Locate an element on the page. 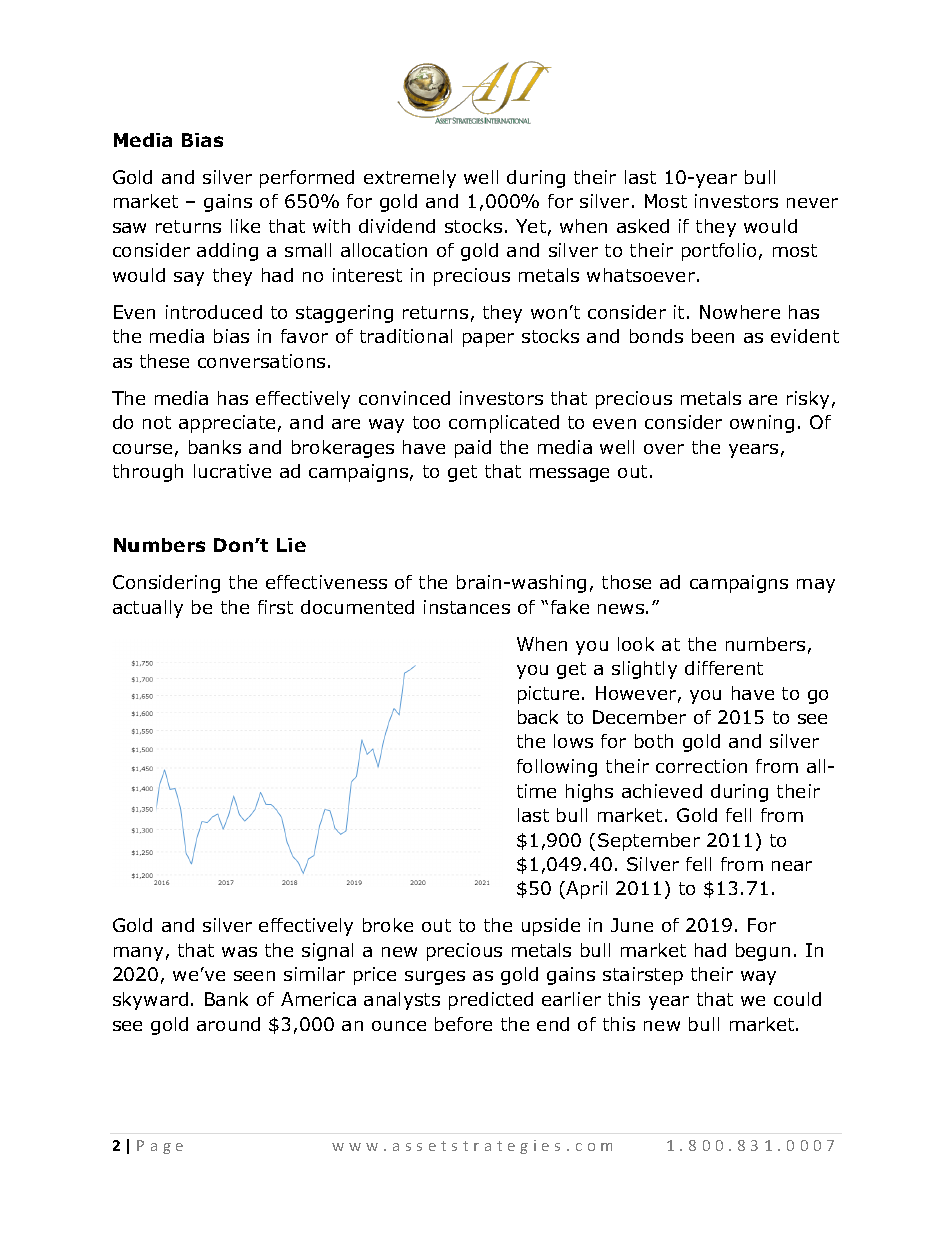  following is located at coordinates (557, 768).
